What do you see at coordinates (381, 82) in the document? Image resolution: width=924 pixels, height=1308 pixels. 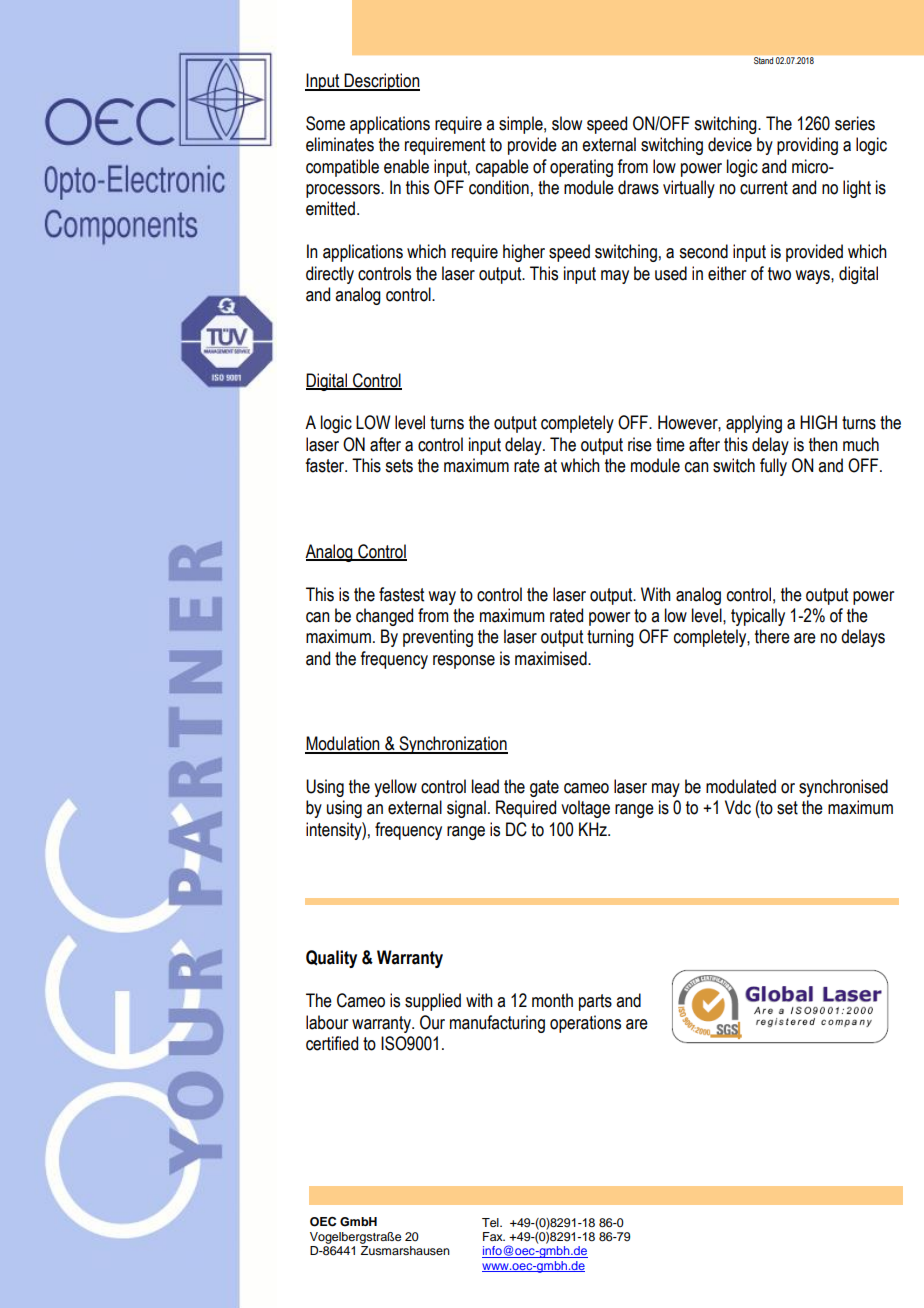 I see `Description` at bounding box center [381, 82].
